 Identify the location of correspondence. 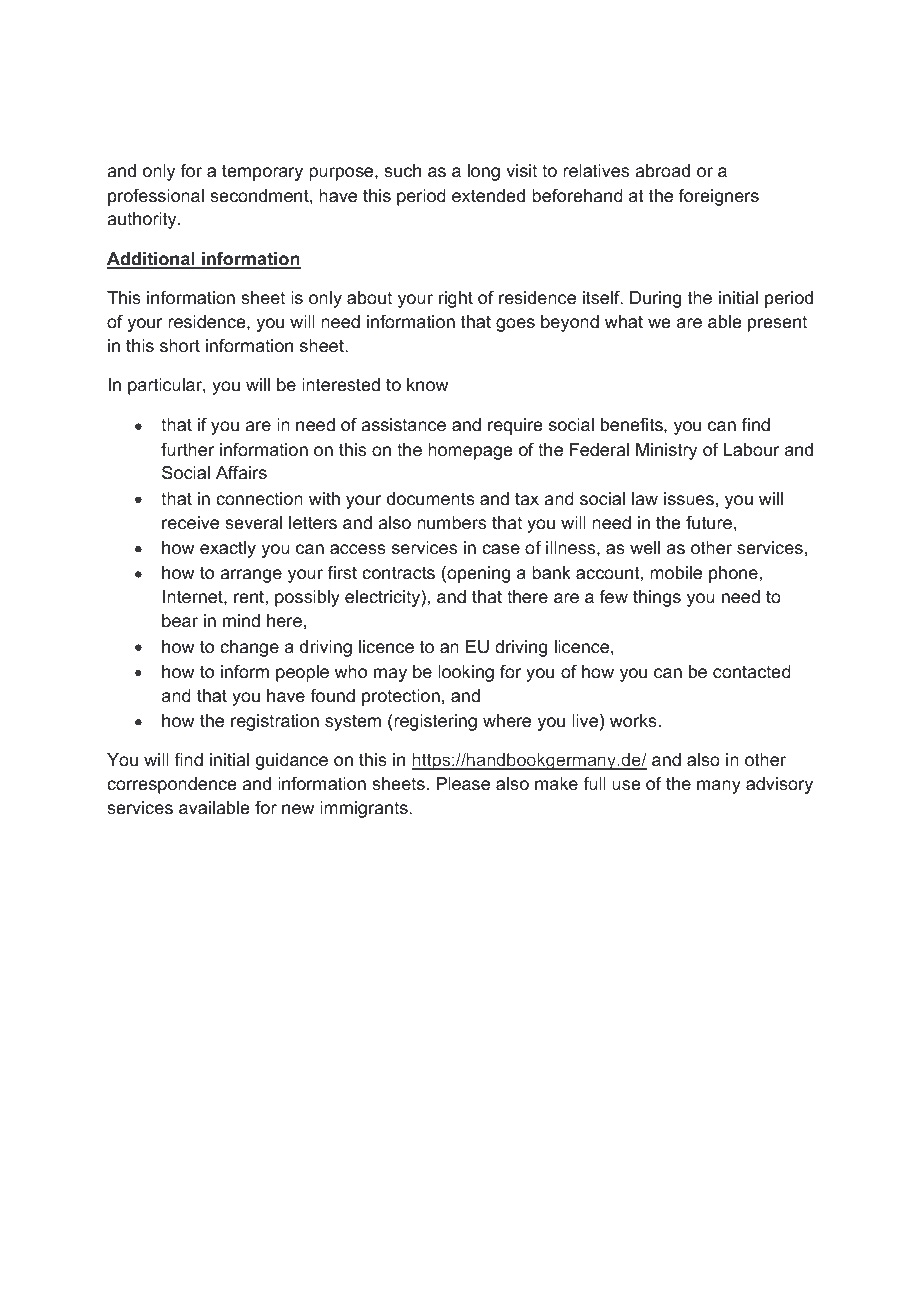
(172, 785).
